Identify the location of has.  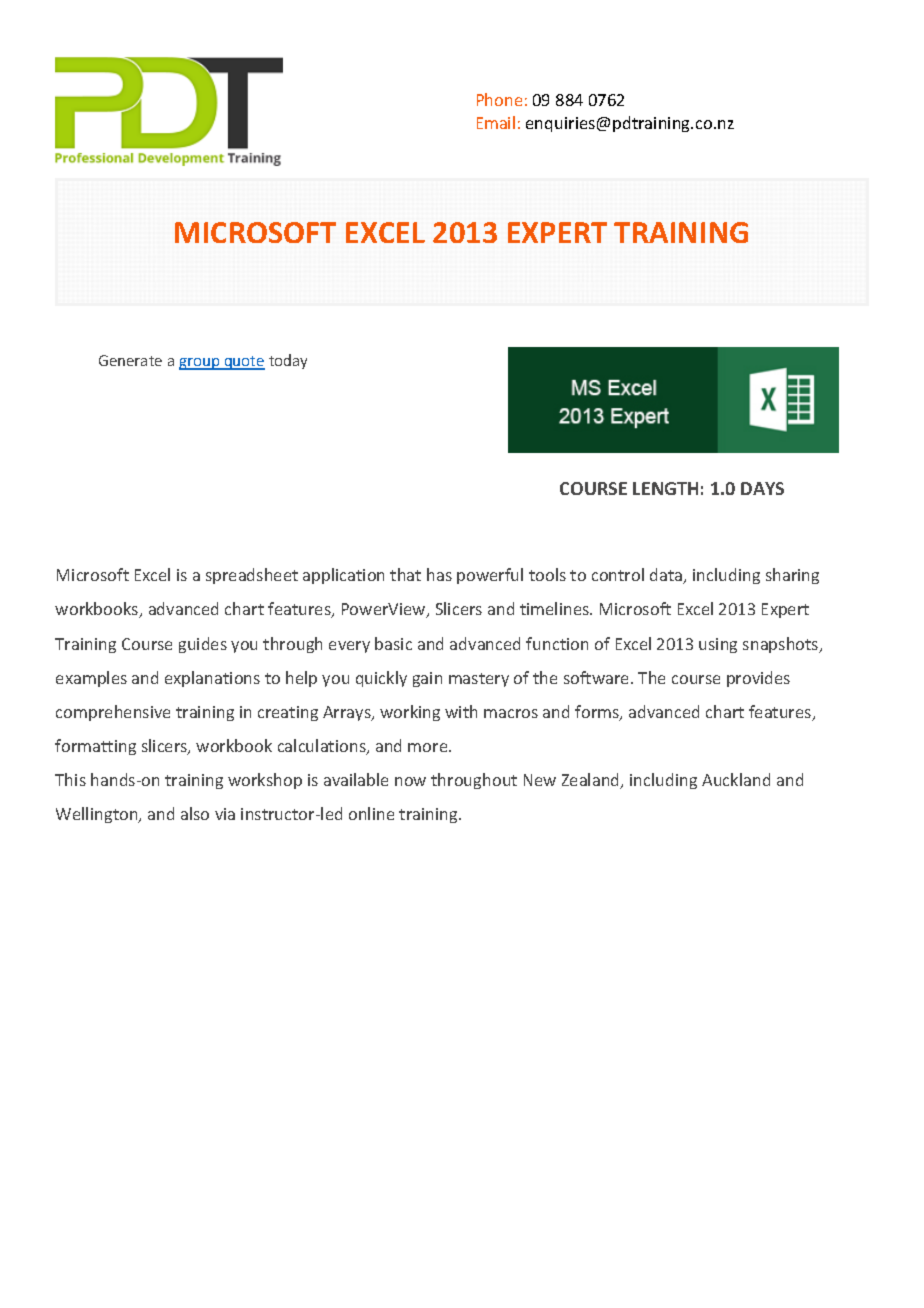
(439, 574).
